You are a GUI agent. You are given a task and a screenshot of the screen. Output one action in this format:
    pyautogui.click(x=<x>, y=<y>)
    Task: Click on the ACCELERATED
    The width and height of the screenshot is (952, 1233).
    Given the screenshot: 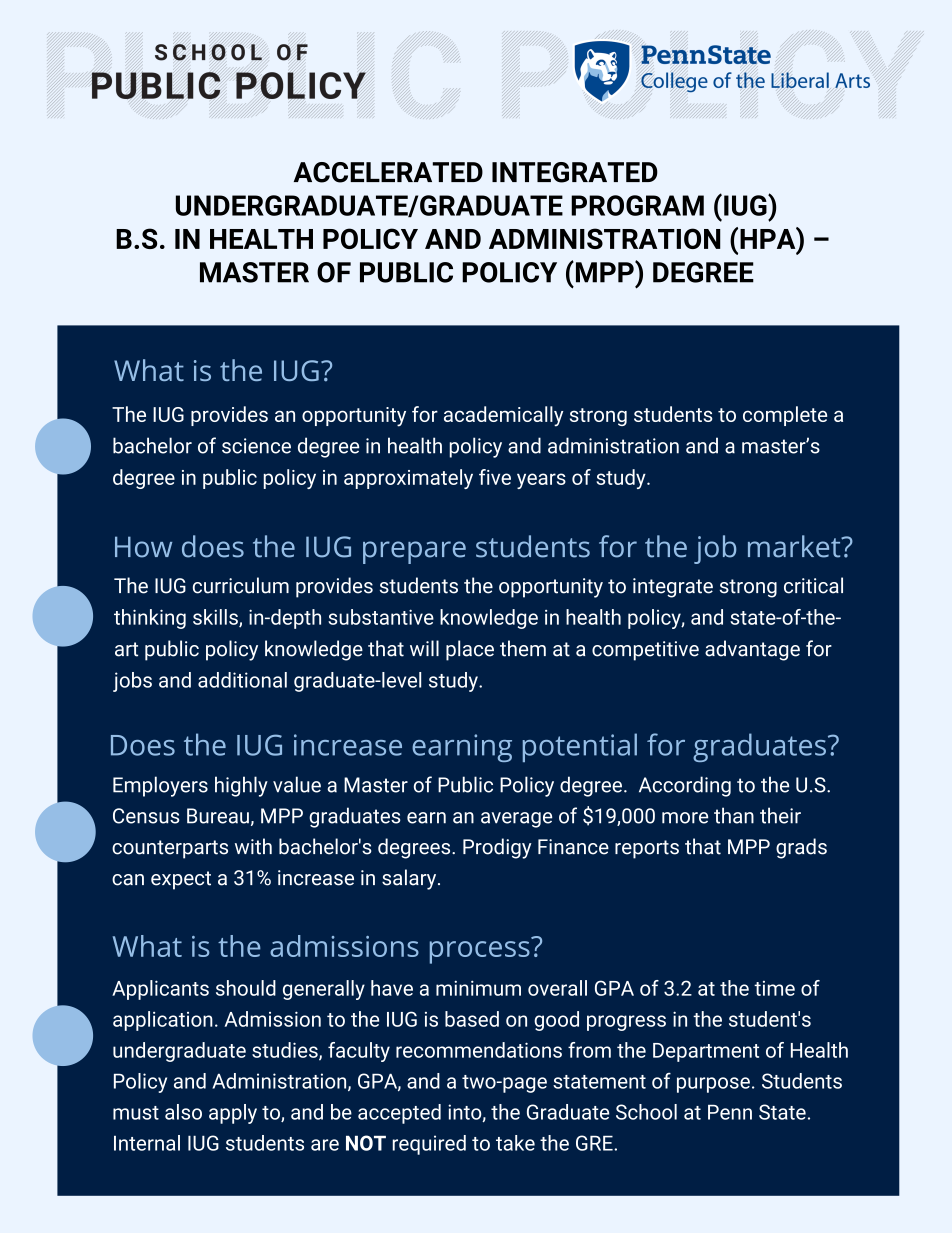 What is the action you would take?
    pyautogui.click(x=388, y=172)
